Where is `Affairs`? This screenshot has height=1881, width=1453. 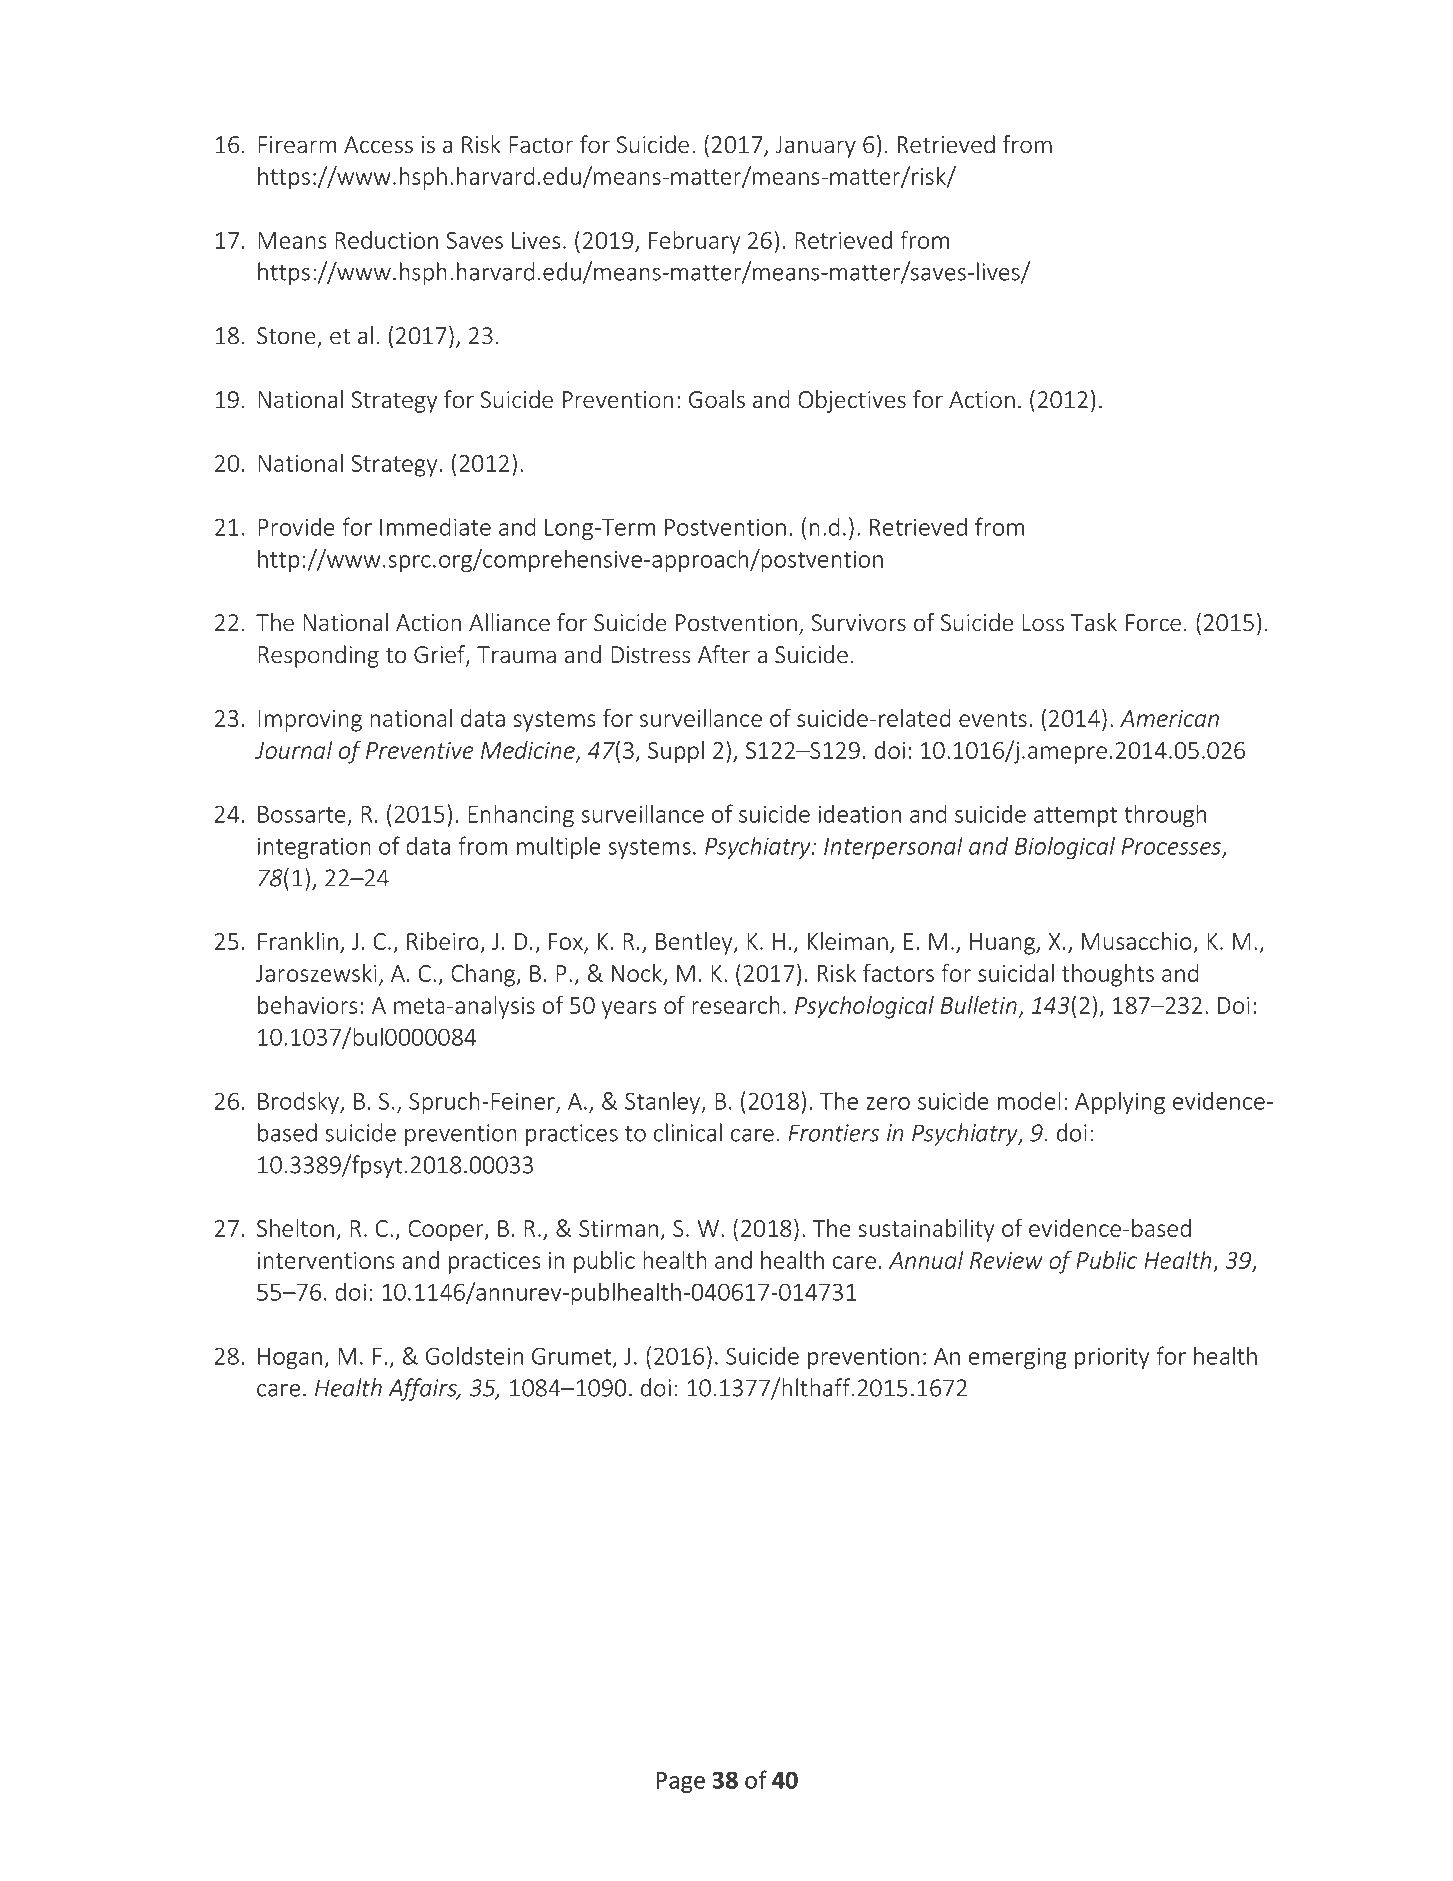
Affairs is located at coordinates (423, 1389).
